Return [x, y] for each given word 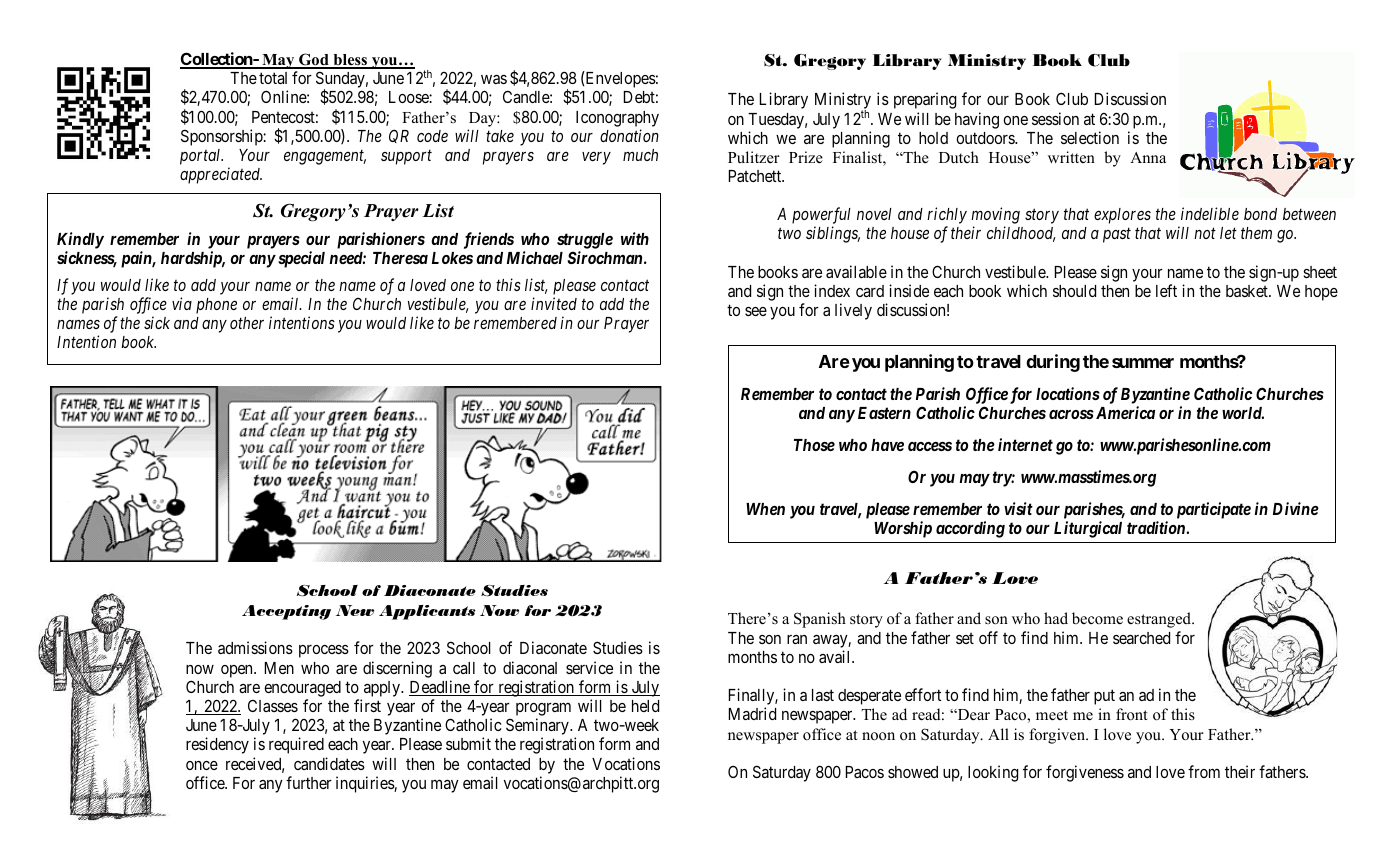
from [1204, 771]
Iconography [617, 119]
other [247, 323]
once [202, 765]
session [1055, 118]
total [273, 78]
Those [814, 445]
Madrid [752, 713]
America [1124, 412]
